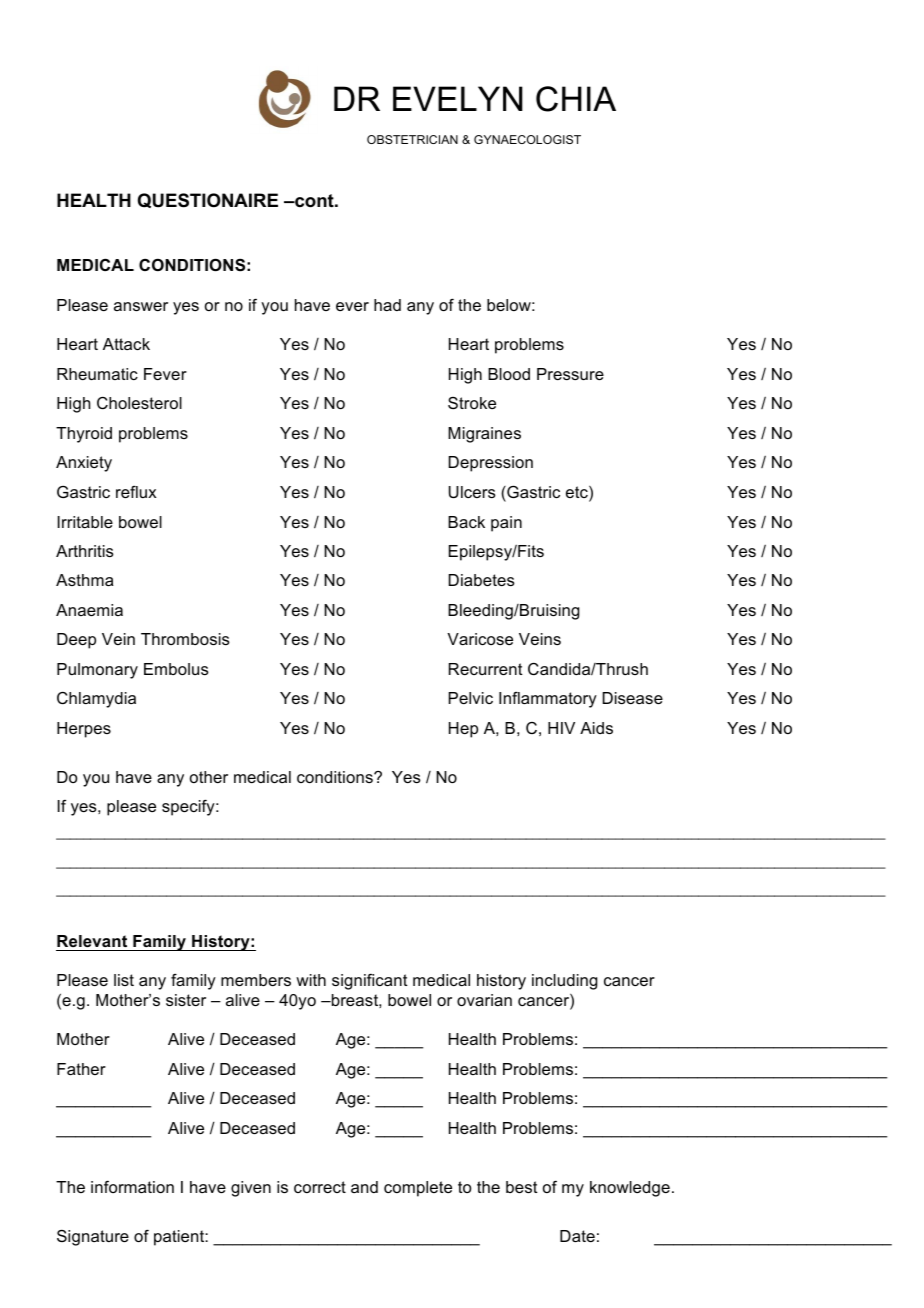  I want to click on correct, so click(320, 1187).
